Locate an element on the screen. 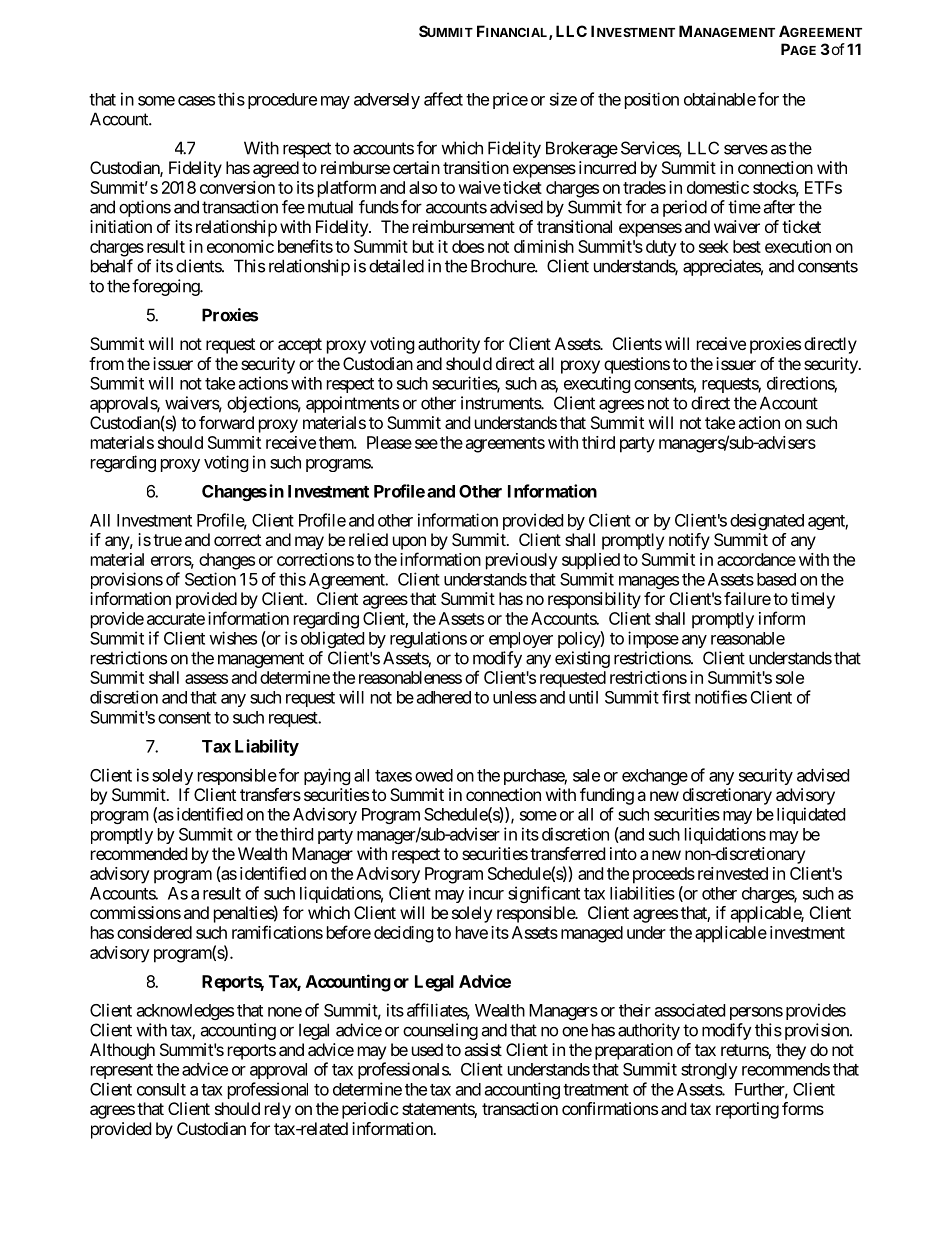 The height and width of the screenshot is (1233, 952). Liability is located at coordinates (267, 747).
